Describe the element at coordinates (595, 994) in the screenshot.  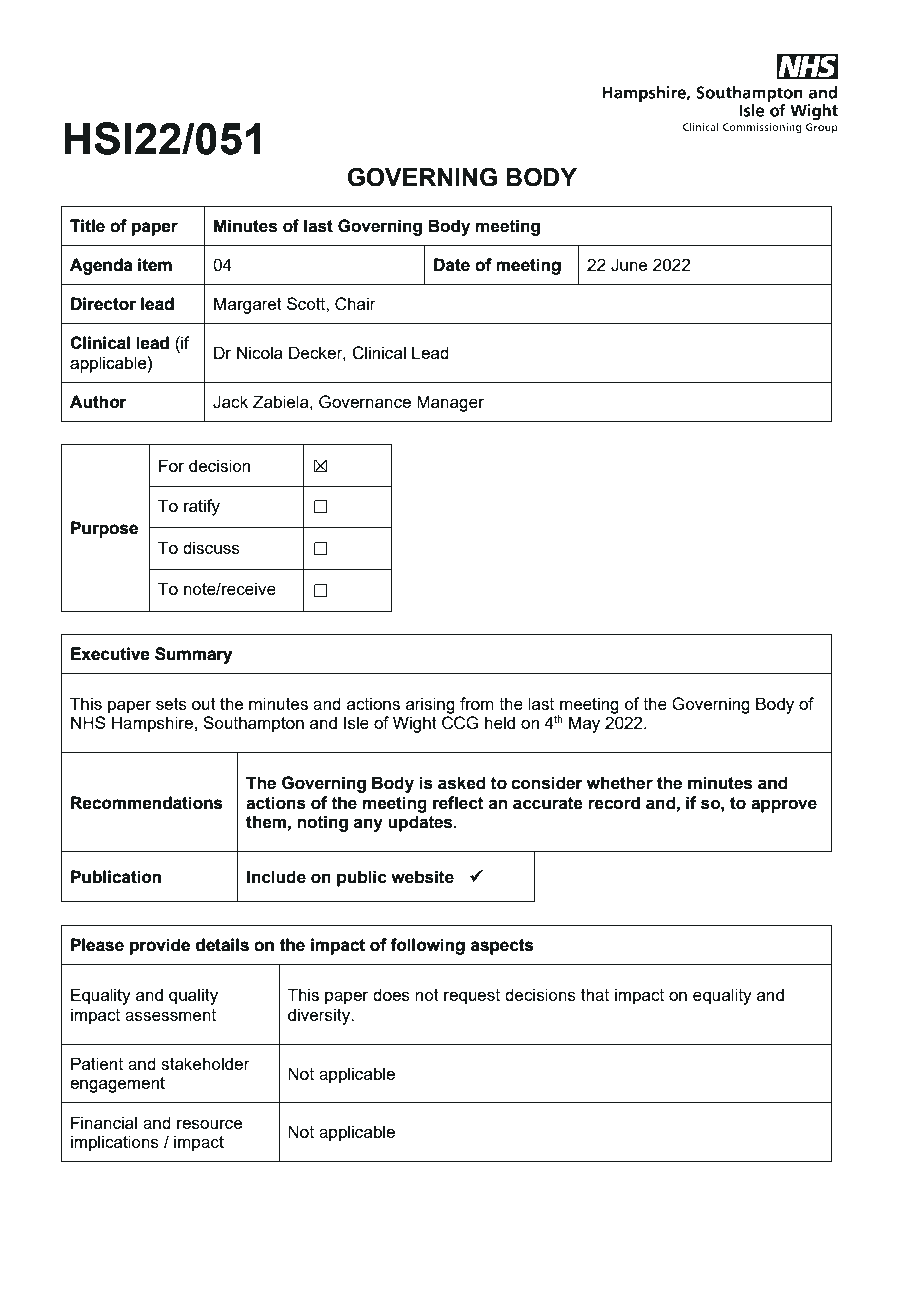
I see `that` at that location.
